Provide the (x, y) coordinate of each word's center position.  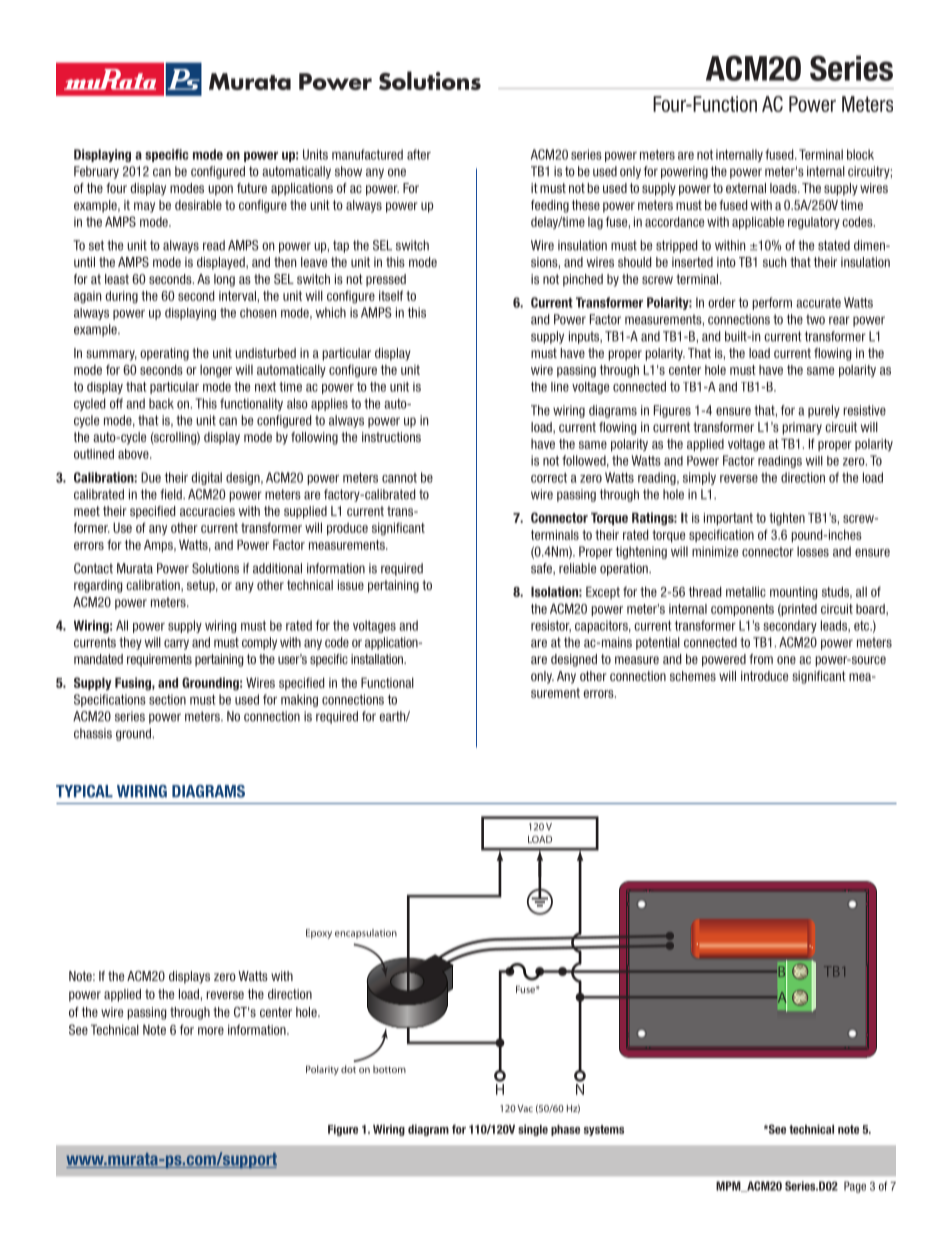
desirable (198, 205)
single (533, 1130)
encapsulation (366, 934)
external (746, 188)
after (419, 154)
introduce (764, 676)
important (728, 519)
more (211, 1031)
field (172, 494)
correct (549, 478)
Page (855, 1187)
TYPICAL (84, 791)
